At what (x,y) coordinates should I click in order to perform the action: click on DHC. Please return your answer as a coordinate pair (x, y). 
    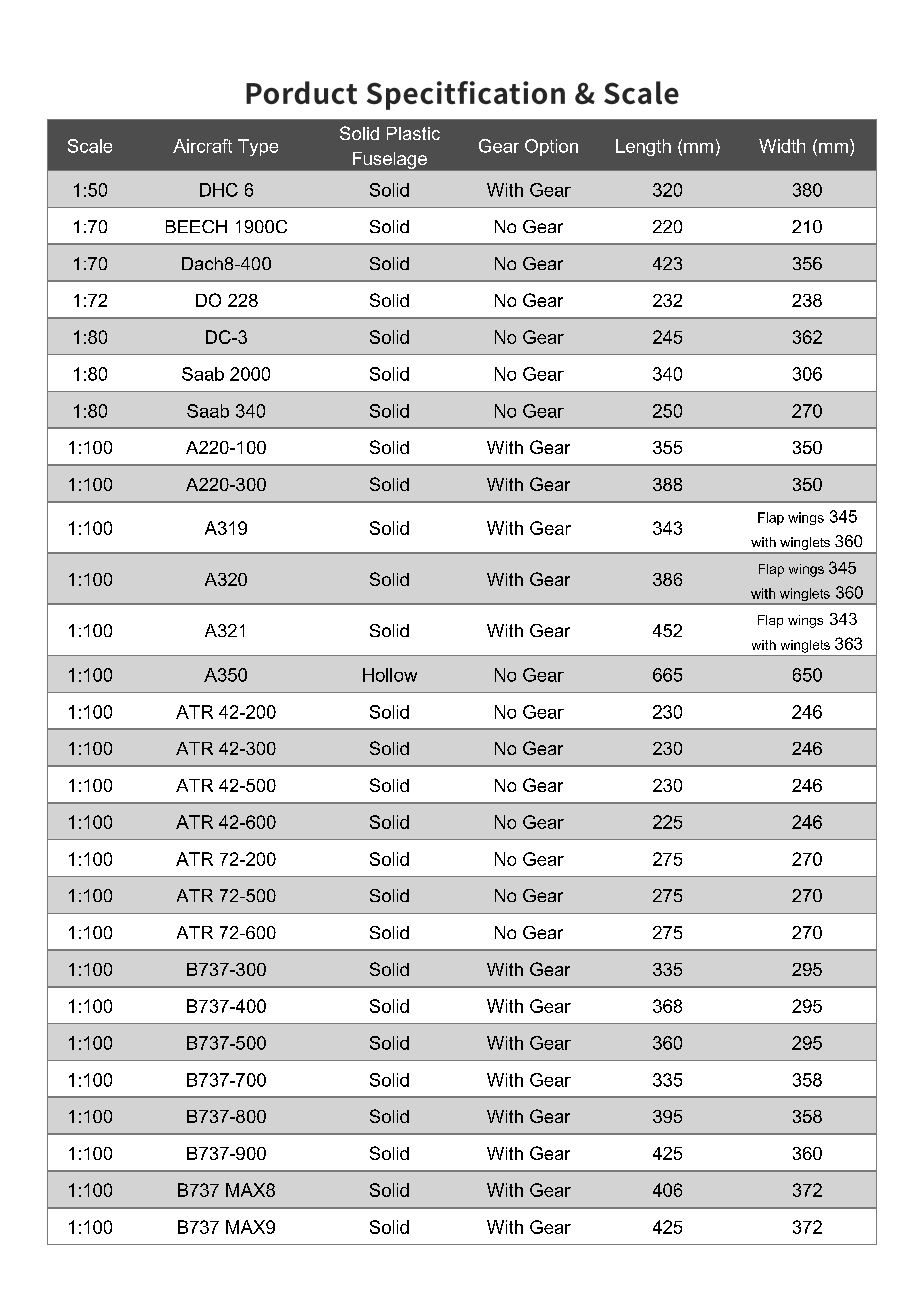
    Looking at the image, I should click on (219, 190).
